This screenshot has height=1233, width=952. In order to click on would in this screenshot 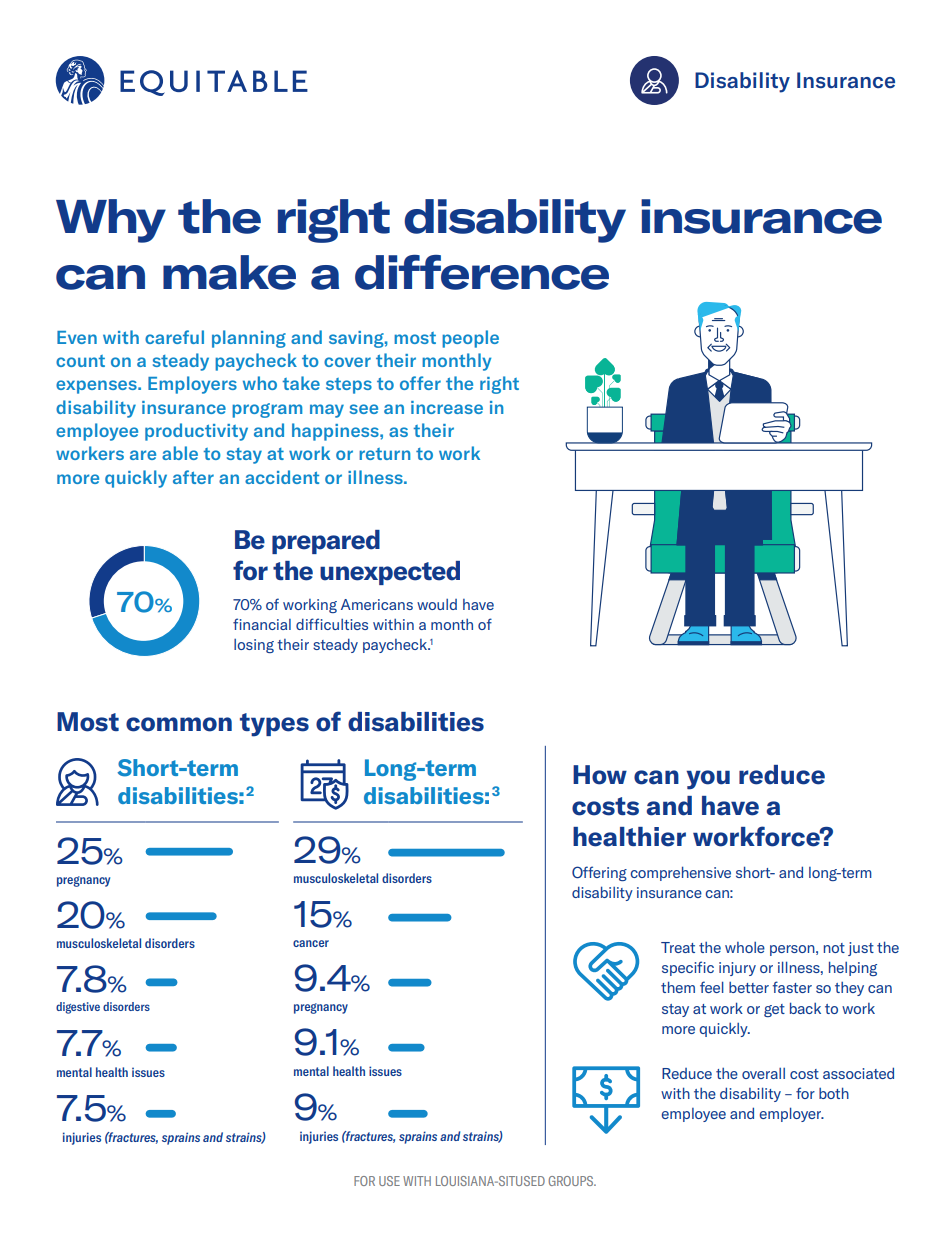, I will do `click(437, 604)`.
